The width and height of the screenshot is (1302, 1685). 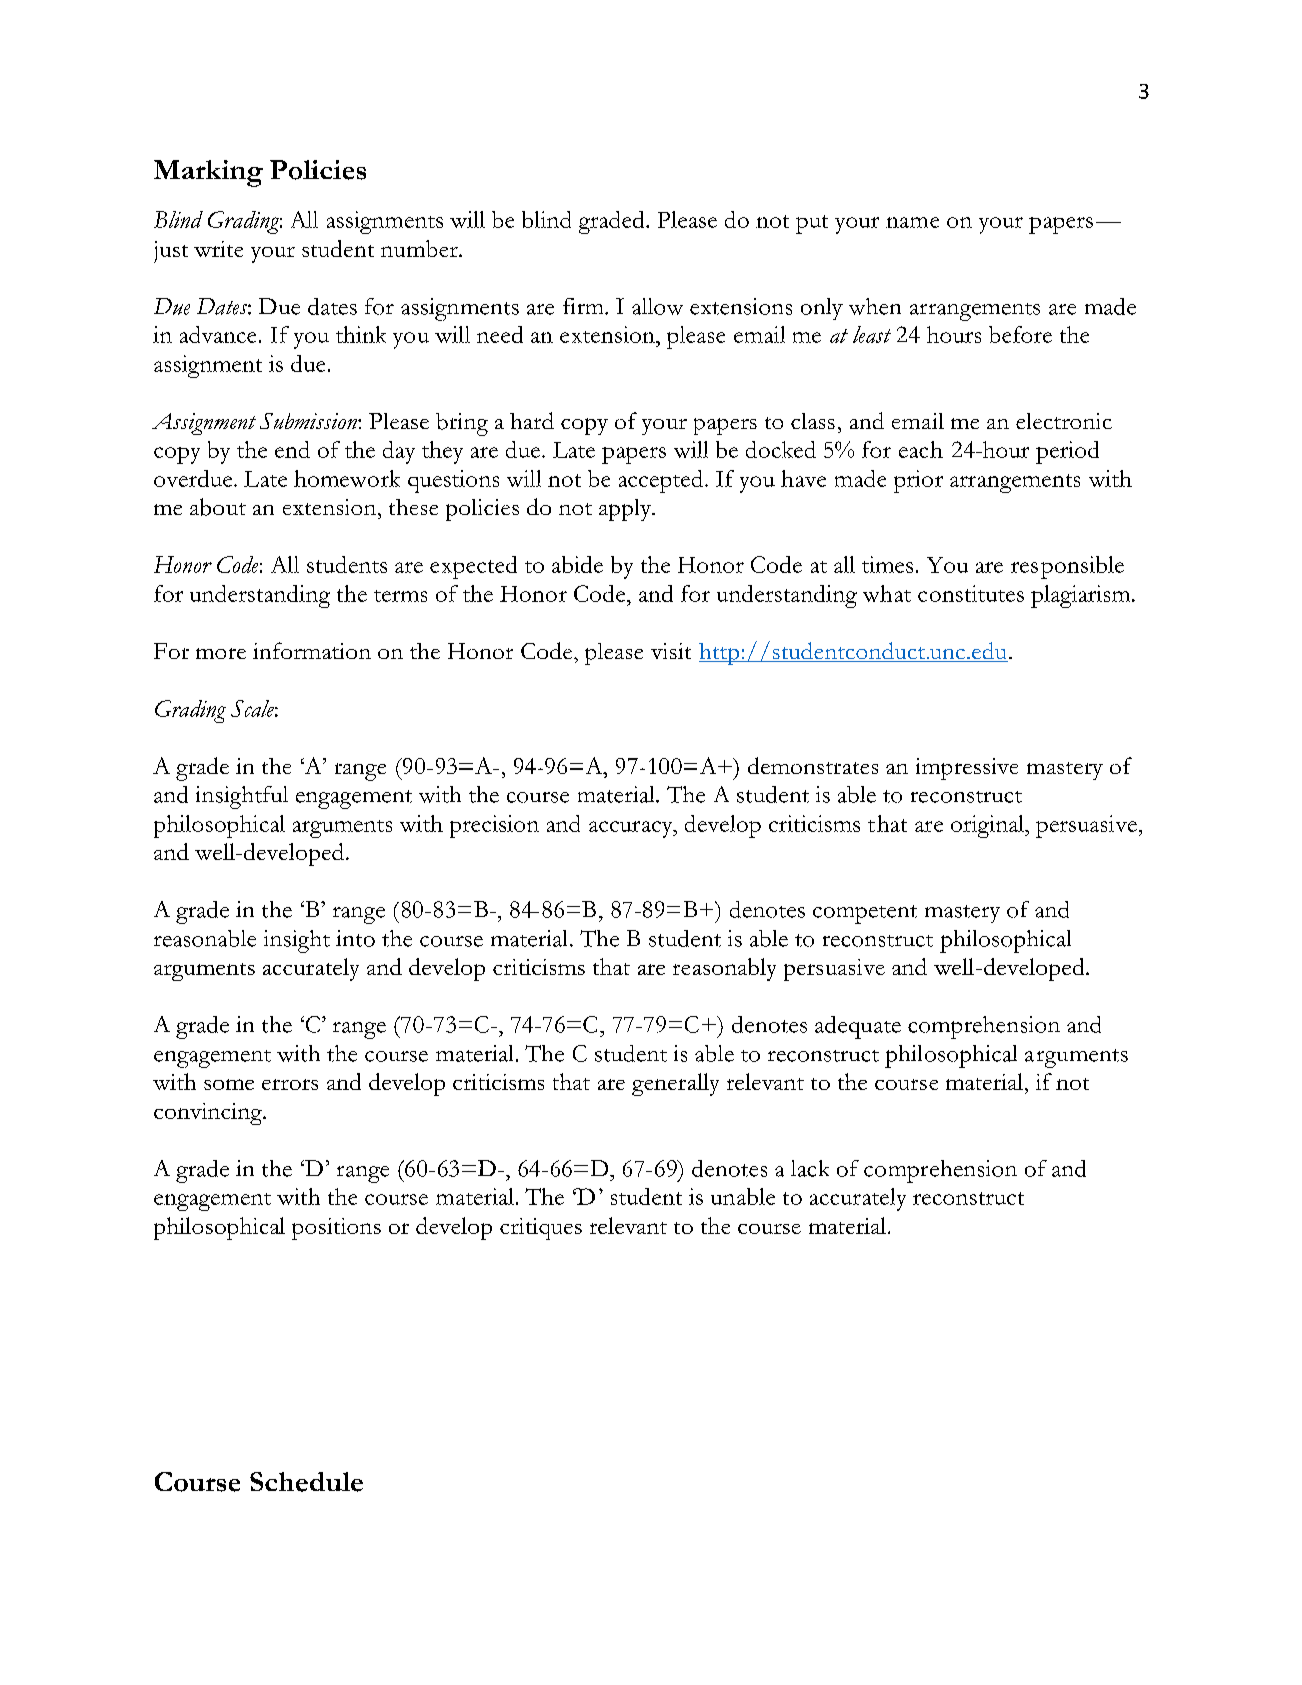 I want to click on information, so click(x=312, y=650).
